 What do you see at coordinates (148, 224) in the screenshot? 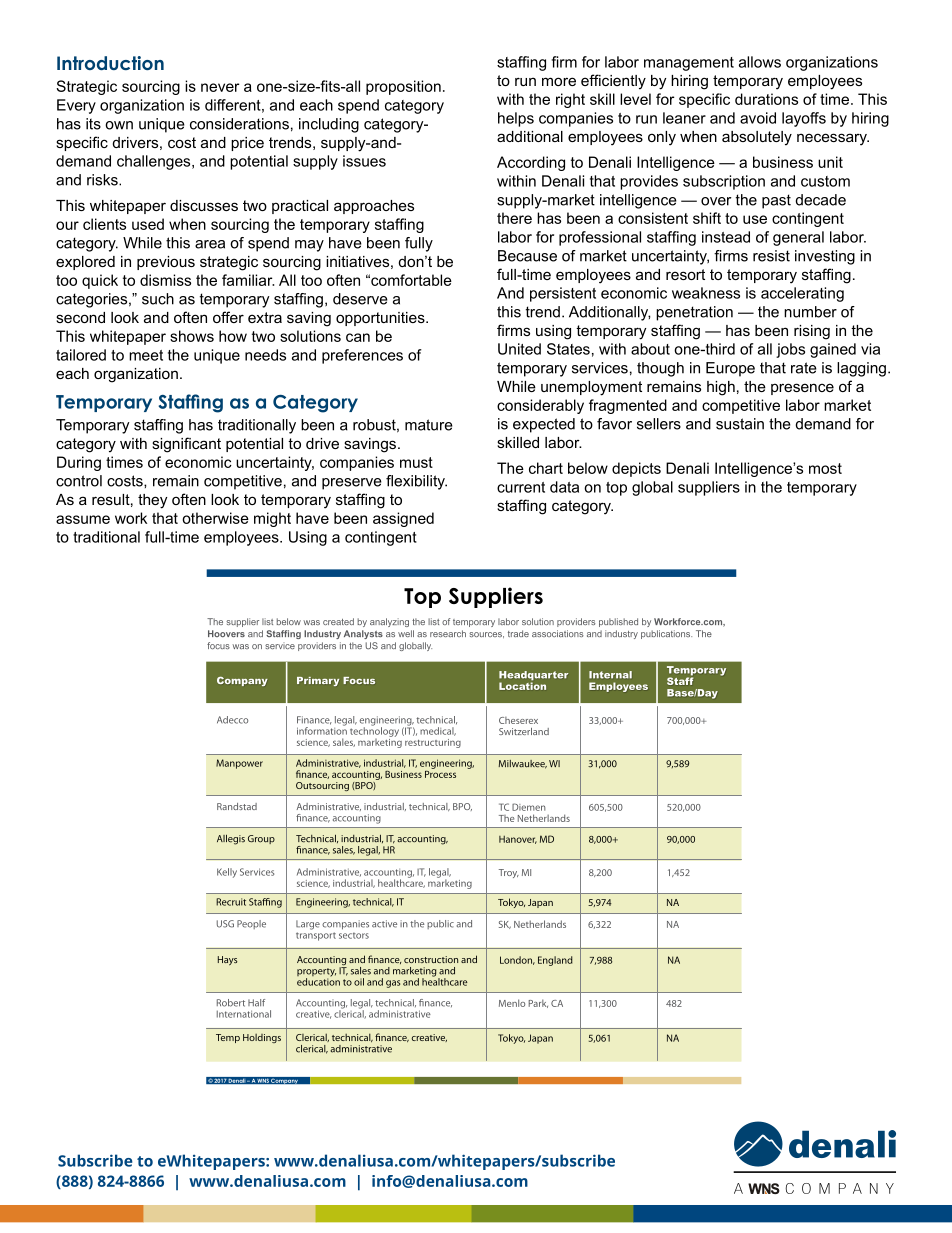
I see `used` at bounding box center [148, 224].
